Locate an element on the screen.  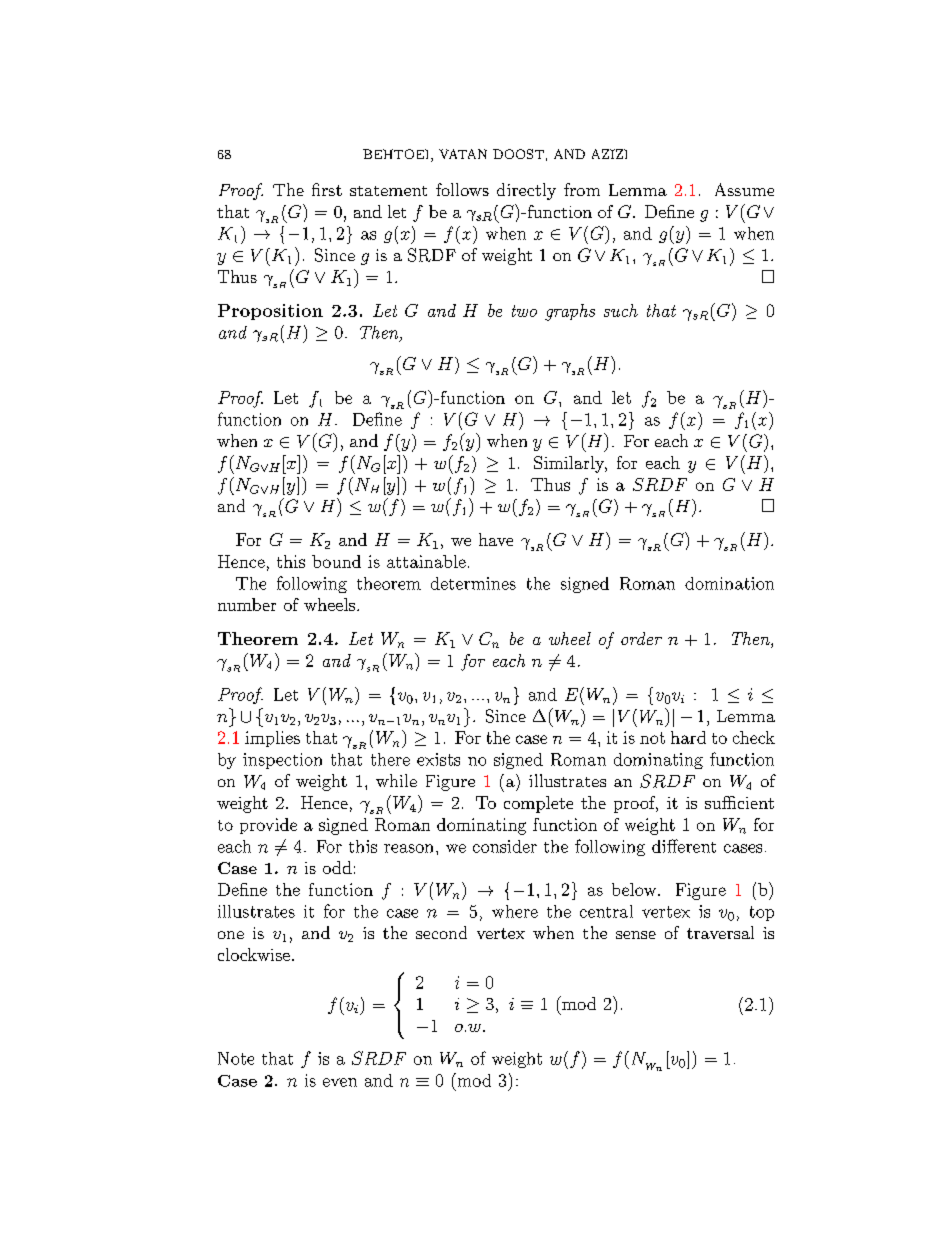
traversal is located at coordinates (720, 932).
